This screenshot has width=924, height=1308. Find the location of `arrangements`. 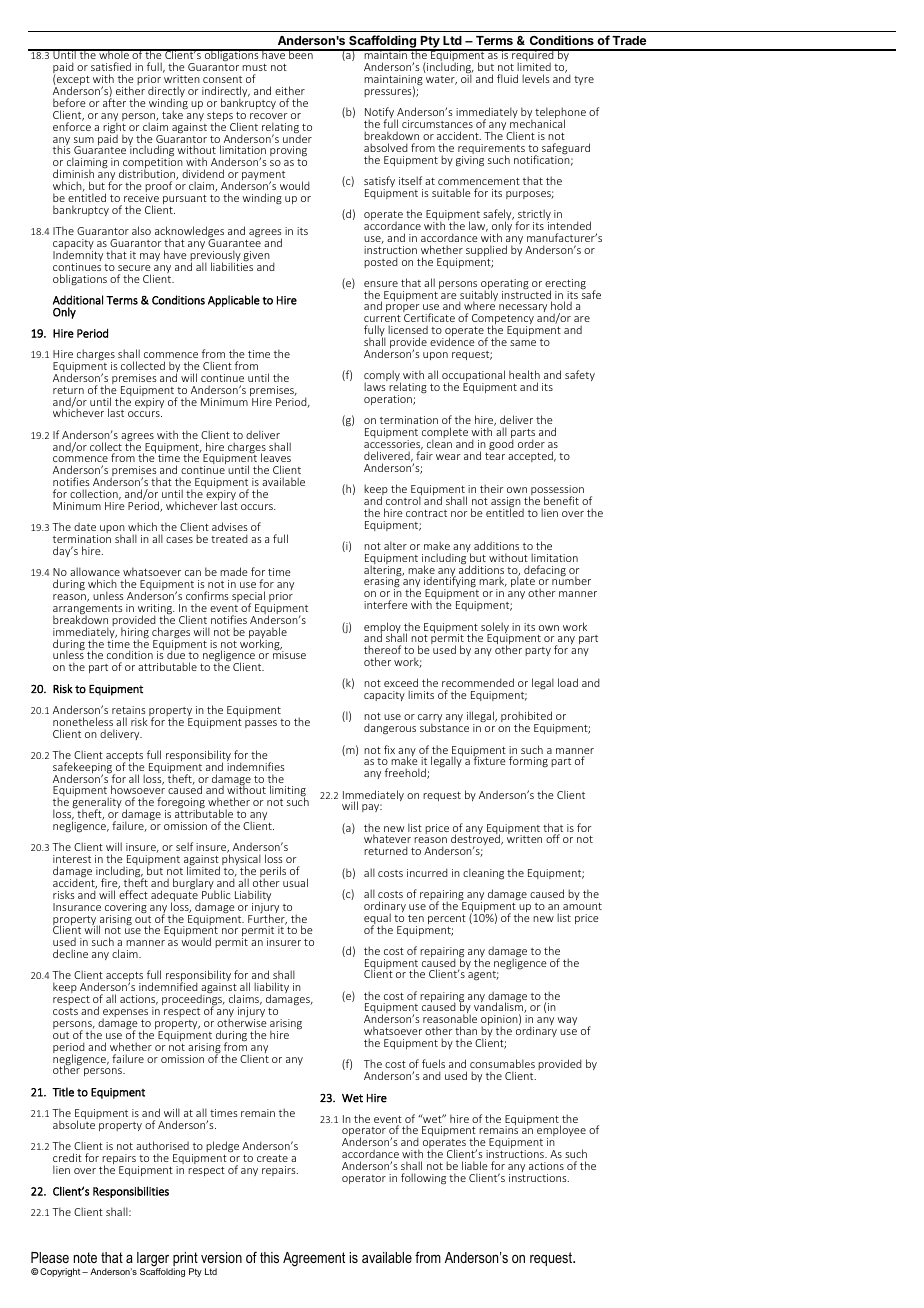

arrangements is located at coordinates (88, 611).
